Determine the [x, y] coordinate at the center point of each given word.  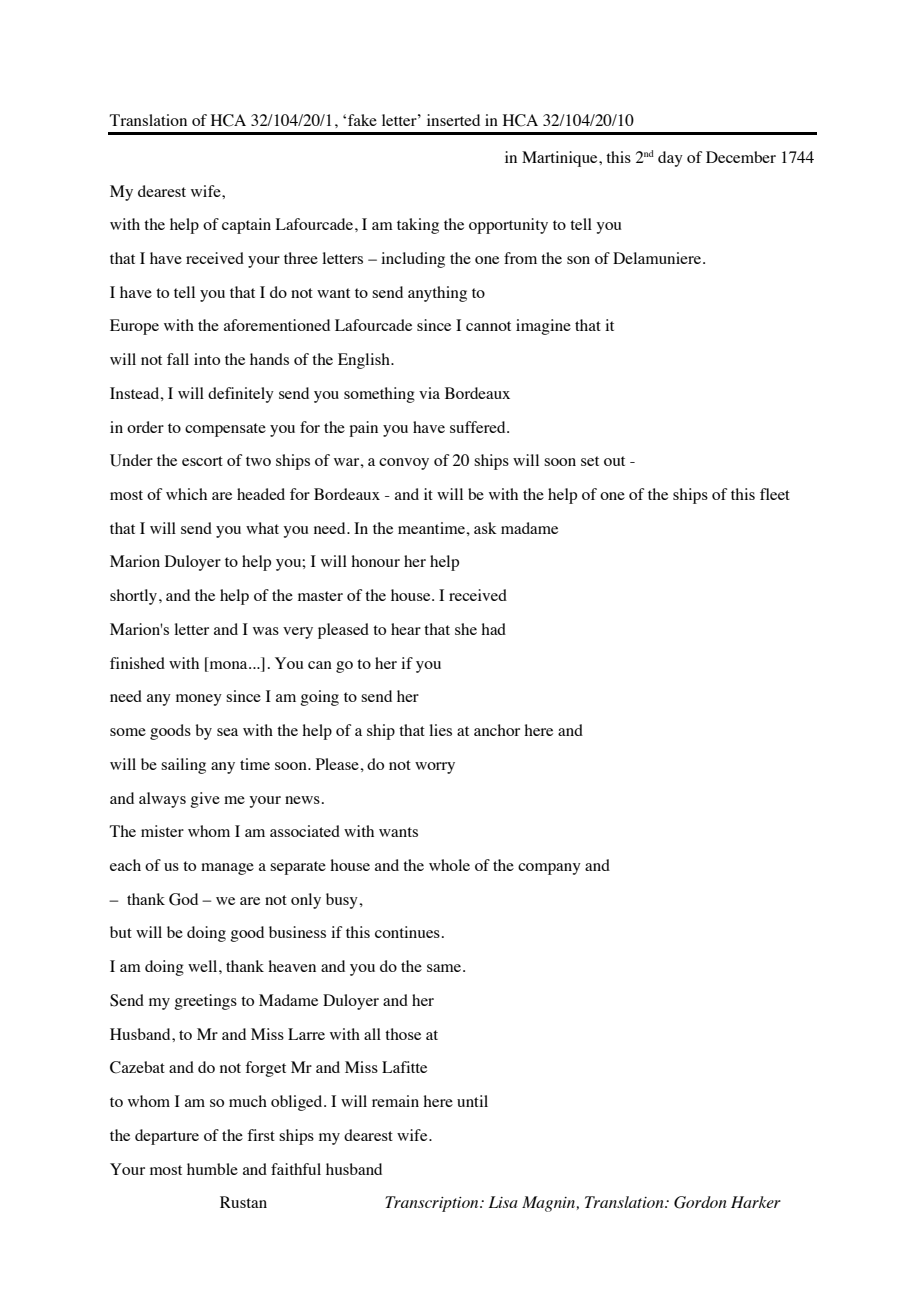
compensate [225, 430]
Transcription [433, 1204]
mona [228, 666]
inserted [453, 120]
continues [407, 932]
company [549, 869]
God [183, 899]
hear [406, 629]
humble [212, 1169]
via [429, 393]
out [614, 461]
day [670, 159]
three [301, 258]
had [493, 629]
